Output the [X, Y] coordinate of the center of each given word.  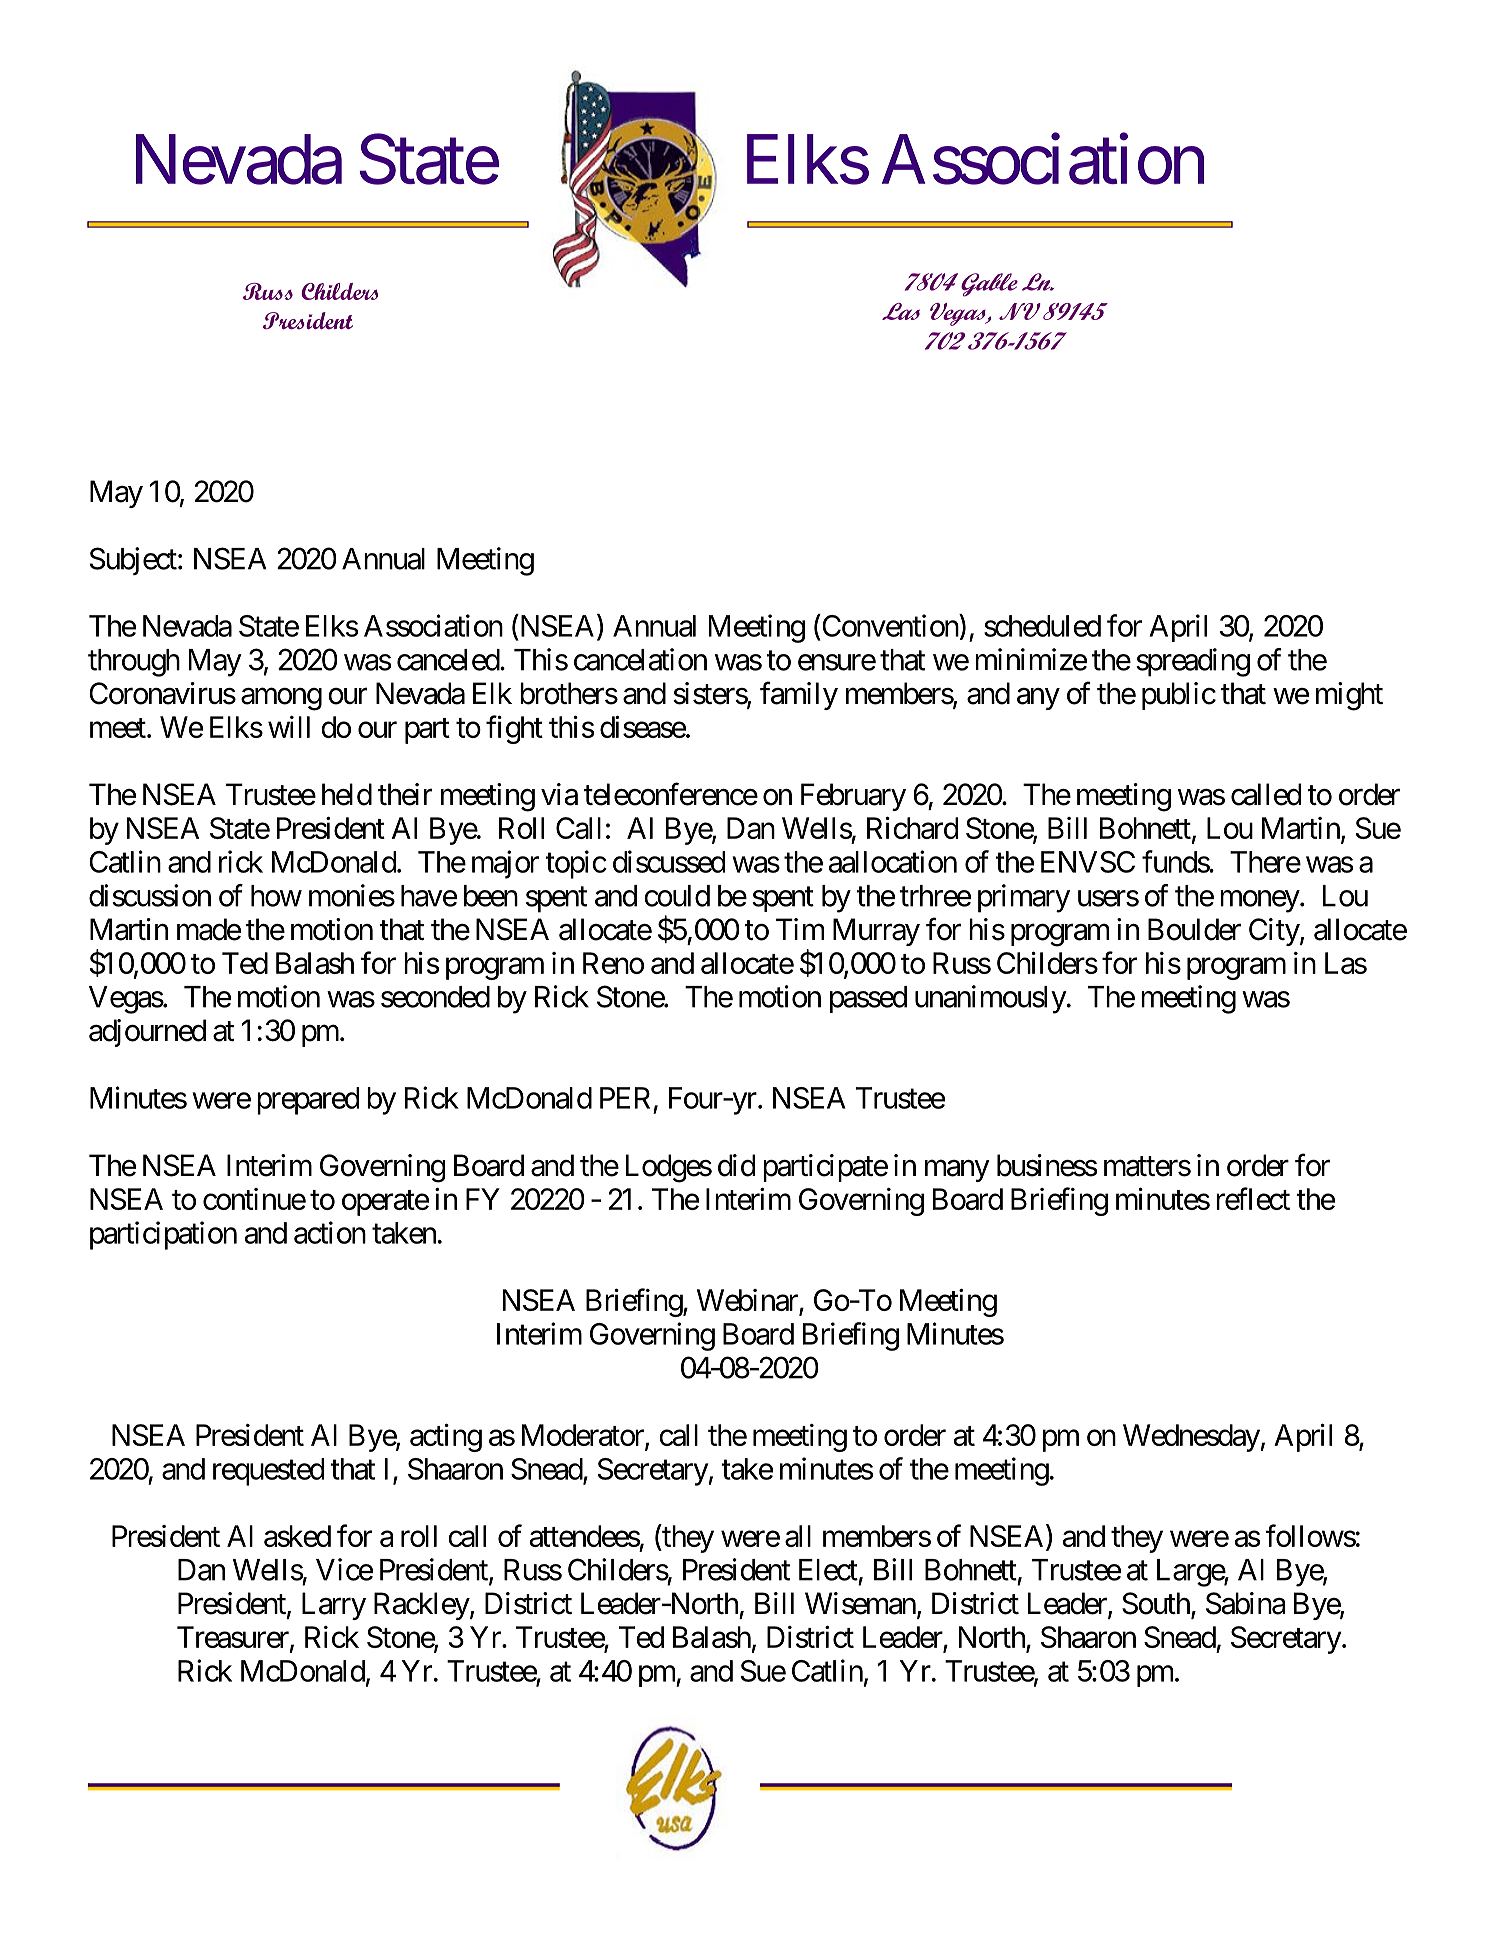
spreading [1193, 662]
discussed [669, 861]
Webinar [748, 1301]
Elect [828, 1570]
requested [268, 1472]
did [736, 1165]
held [347, 794]
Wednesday [1191, 1438]
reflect [1253, 1198]
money [1260, 901]
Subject [133, 561]
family [799, 695]
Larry [334, 1606]
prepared [308, 1101]
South [1157, 1604]
